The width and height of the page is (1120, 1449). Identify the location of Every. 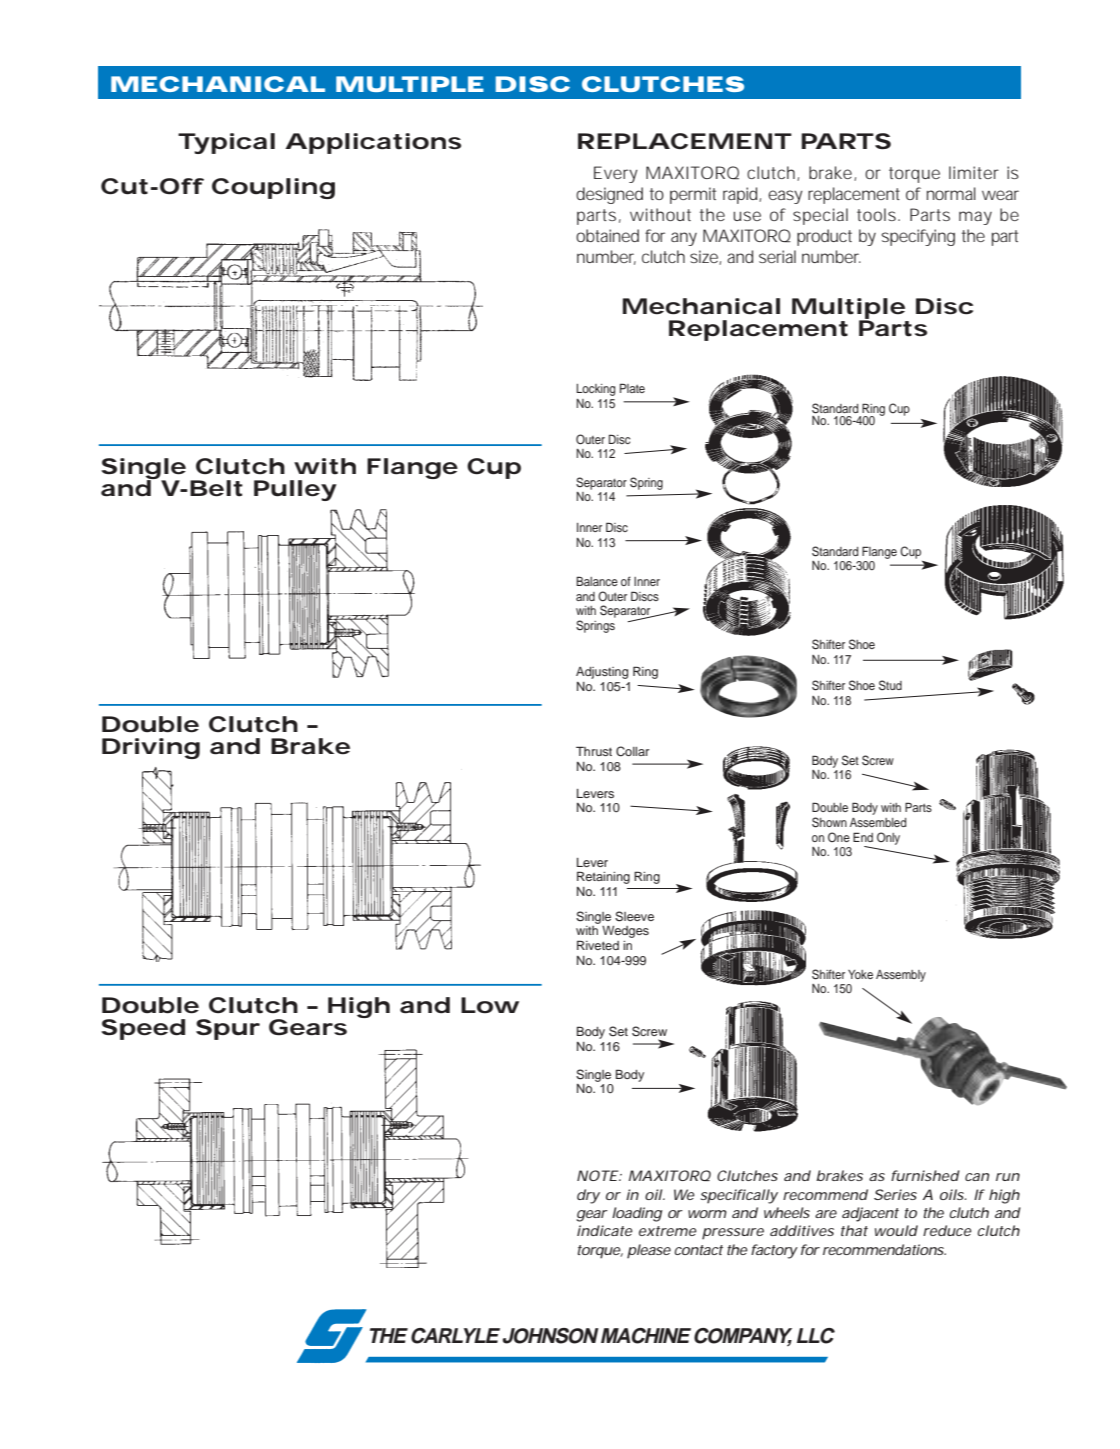
(616, 174).
